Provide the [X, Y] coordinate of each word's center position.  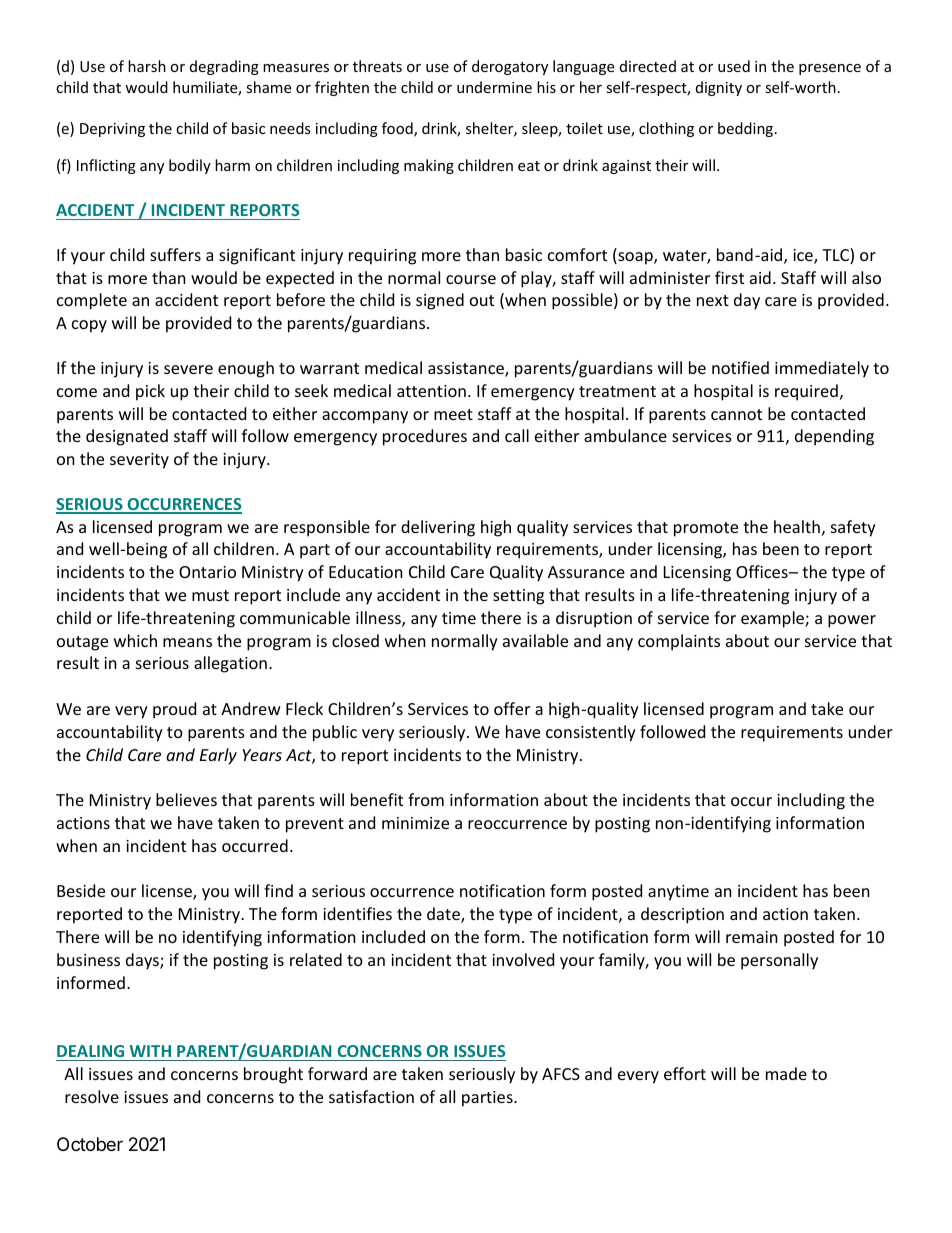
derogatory [510, 67]
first [729, 277]
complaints [679, 642]
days [143, 961]
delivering [438, 528]
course [471, 279]
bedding [747, 129]
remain [752, 937]
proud [174, 710]
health [797, 526]
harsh [147, 66]
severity [139, 461]
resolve [92, 1096]
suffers [175, 254]
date [444, 915]
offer [512, 708]
